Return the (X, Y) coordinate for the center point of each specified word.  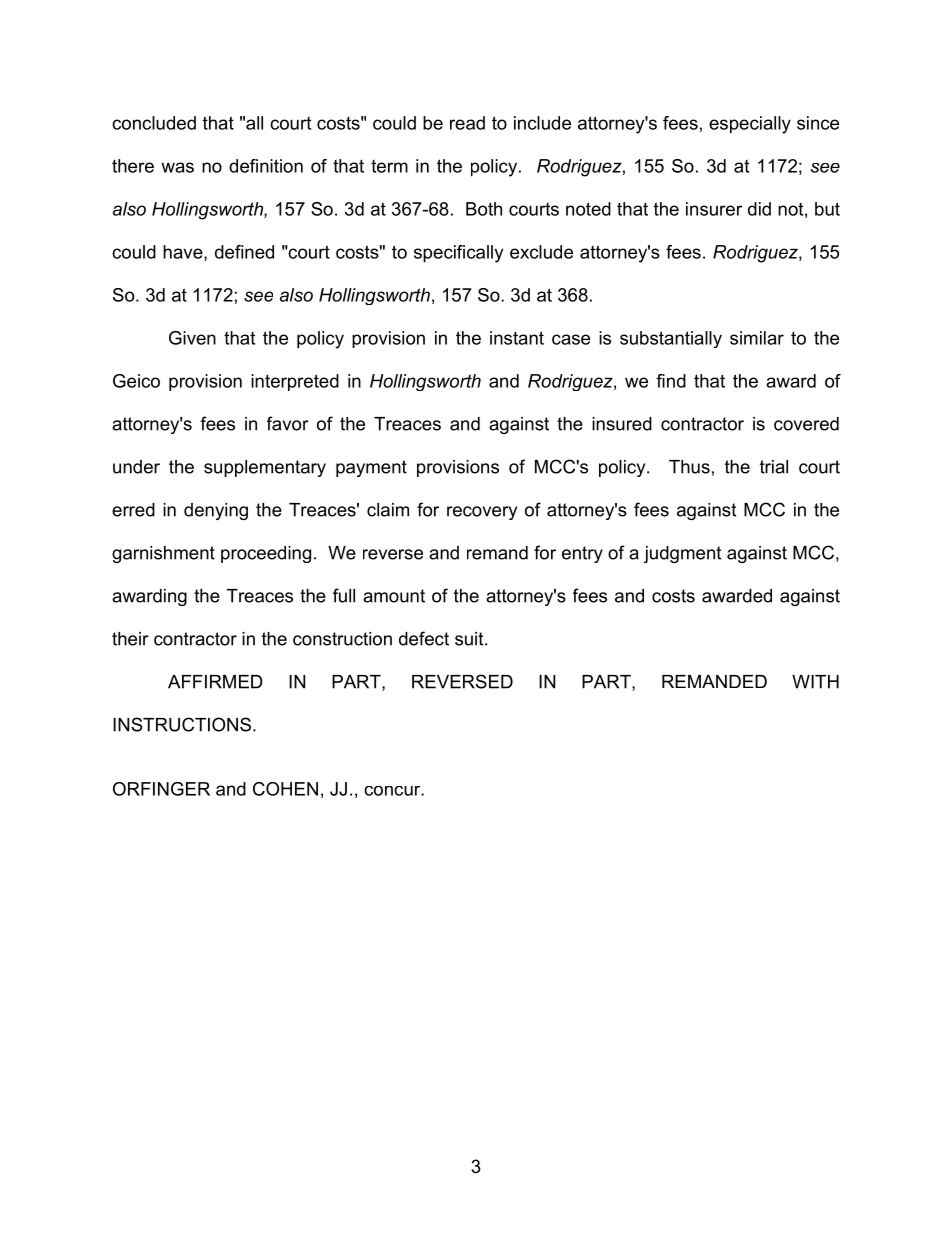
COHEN (285, 789)
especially (750, 125)
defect (424, 638)
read (467, 123)
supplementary (265, 468)
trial (774, 467)
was (177, 167)
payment (371, 468)
